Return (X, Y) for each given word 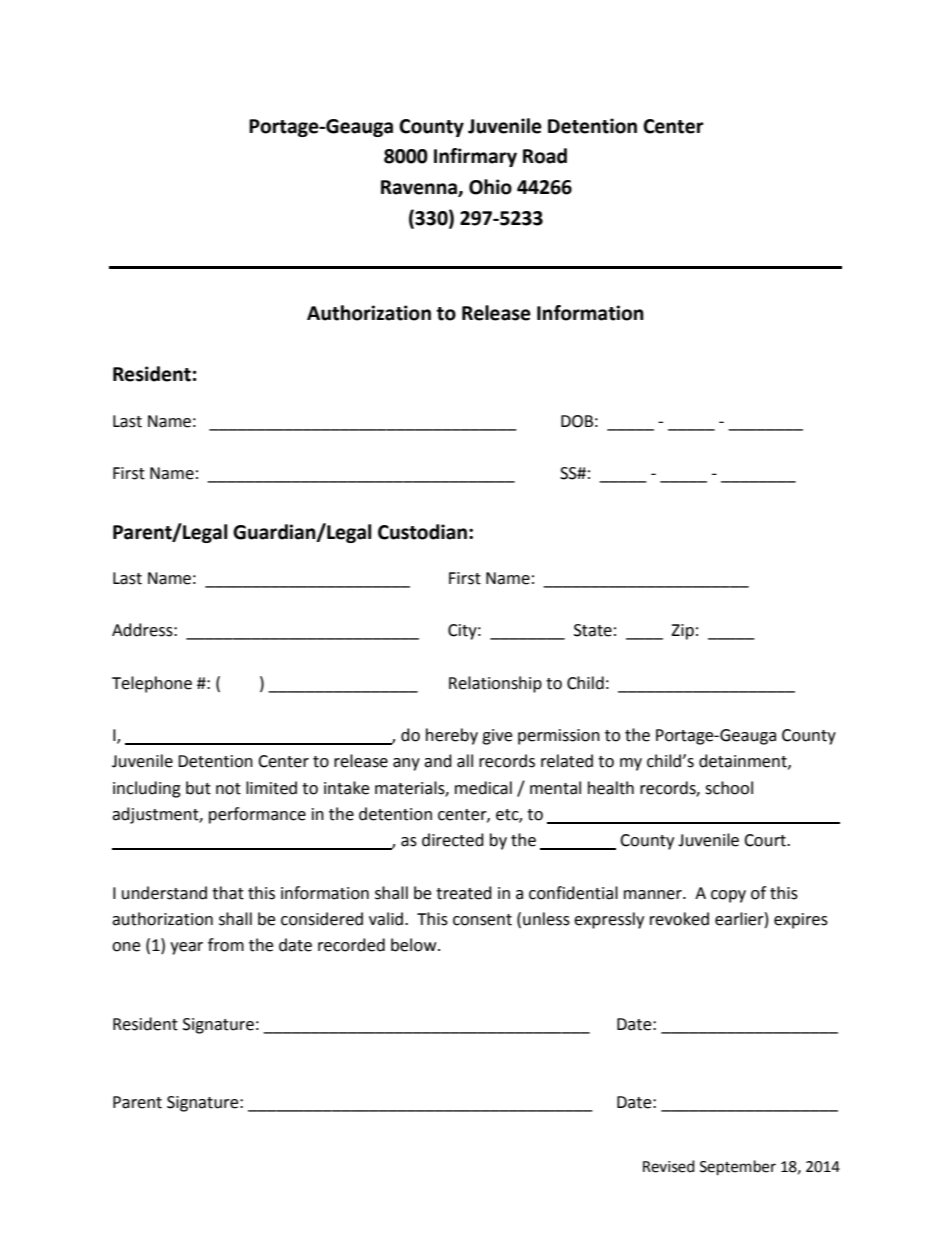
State (593, 630)
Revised (669, 1166)
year (186, 948)
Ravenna (420, 188)
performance (257, 815)
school (729, 788)
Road (545, 156)
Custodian (422, 532)
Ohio (490, 187)
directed (453, 840)
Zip (683, 632)
